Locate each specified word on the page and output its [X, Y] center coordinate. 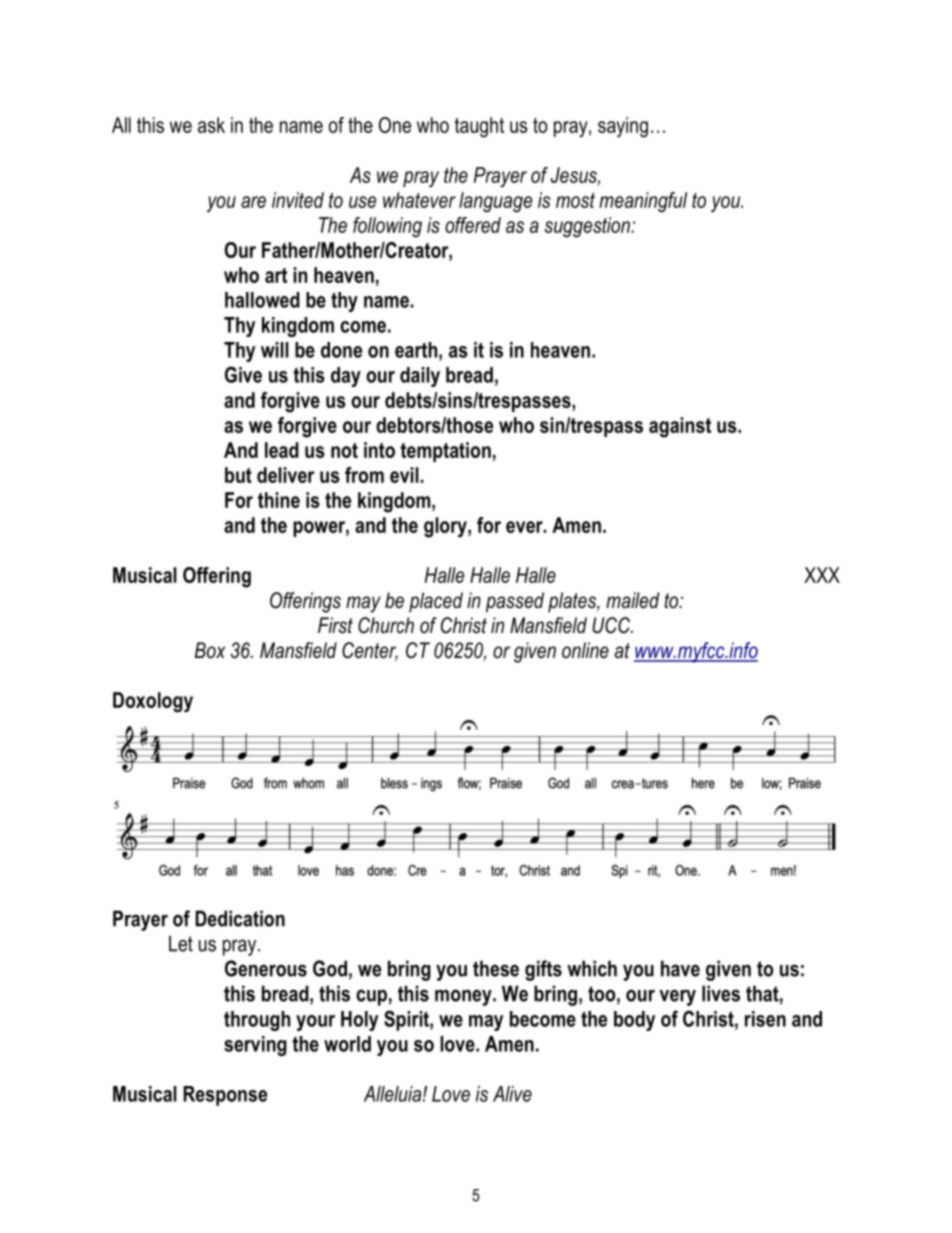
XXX [822, 575]
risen [765, 1019]
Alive [512, 1094]
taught [479, 127]
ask [211, 125]
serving [255, 1046]
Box [210, 650]
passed [515, 602]
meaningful [643, 202]
